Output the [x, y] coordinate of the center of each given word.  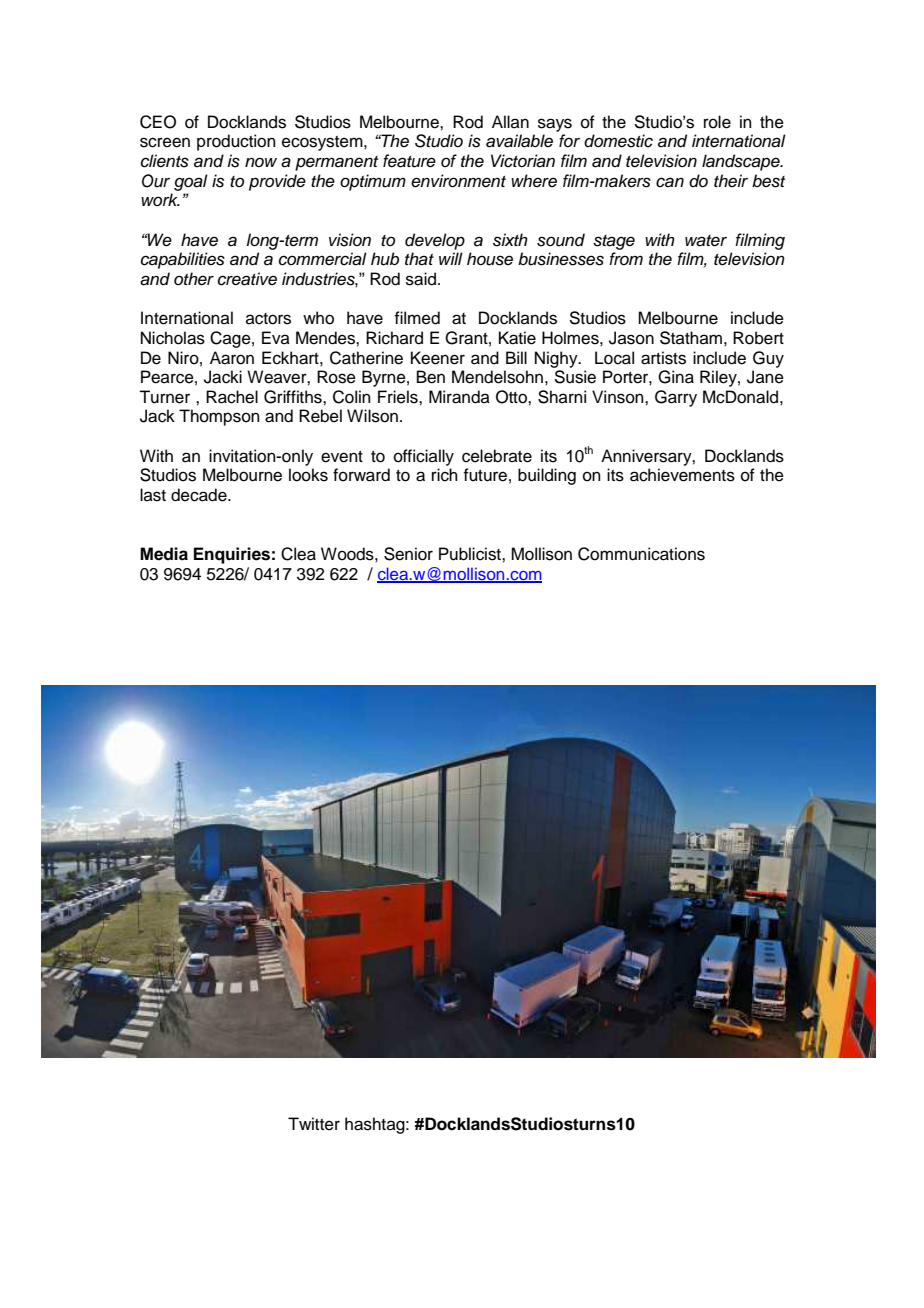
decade [200, 495]
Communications [641, 554]
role [717, 122]
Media [164, 554]
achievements [682, 475]
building [547, 476]
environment [458, 181]
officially [424, 457]
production [236, 142]
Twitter [314, 1124]
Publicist [471, 554]
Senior [408, 554]
